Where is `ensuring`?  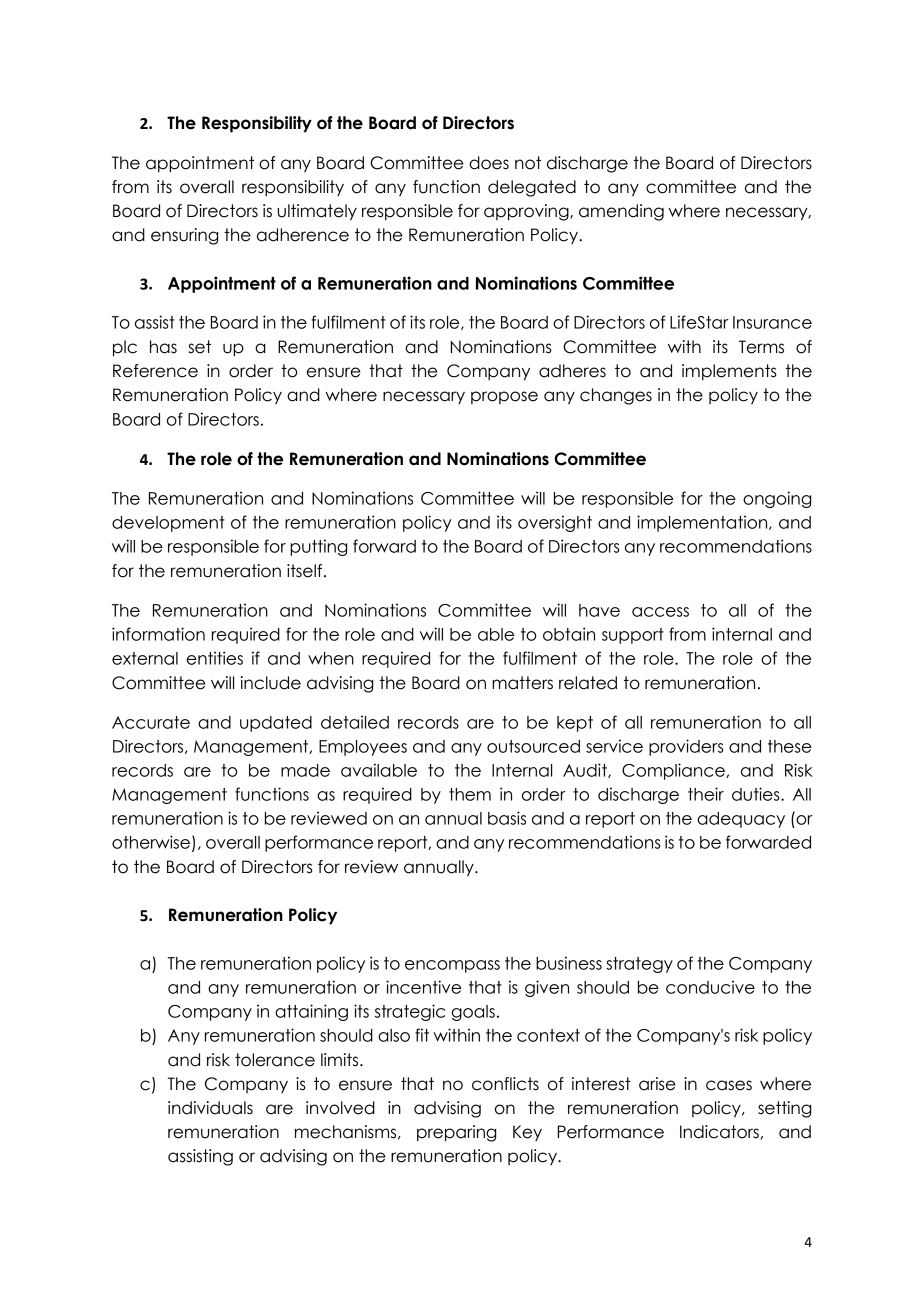
ensuring is located at coordinates (184, 236).
